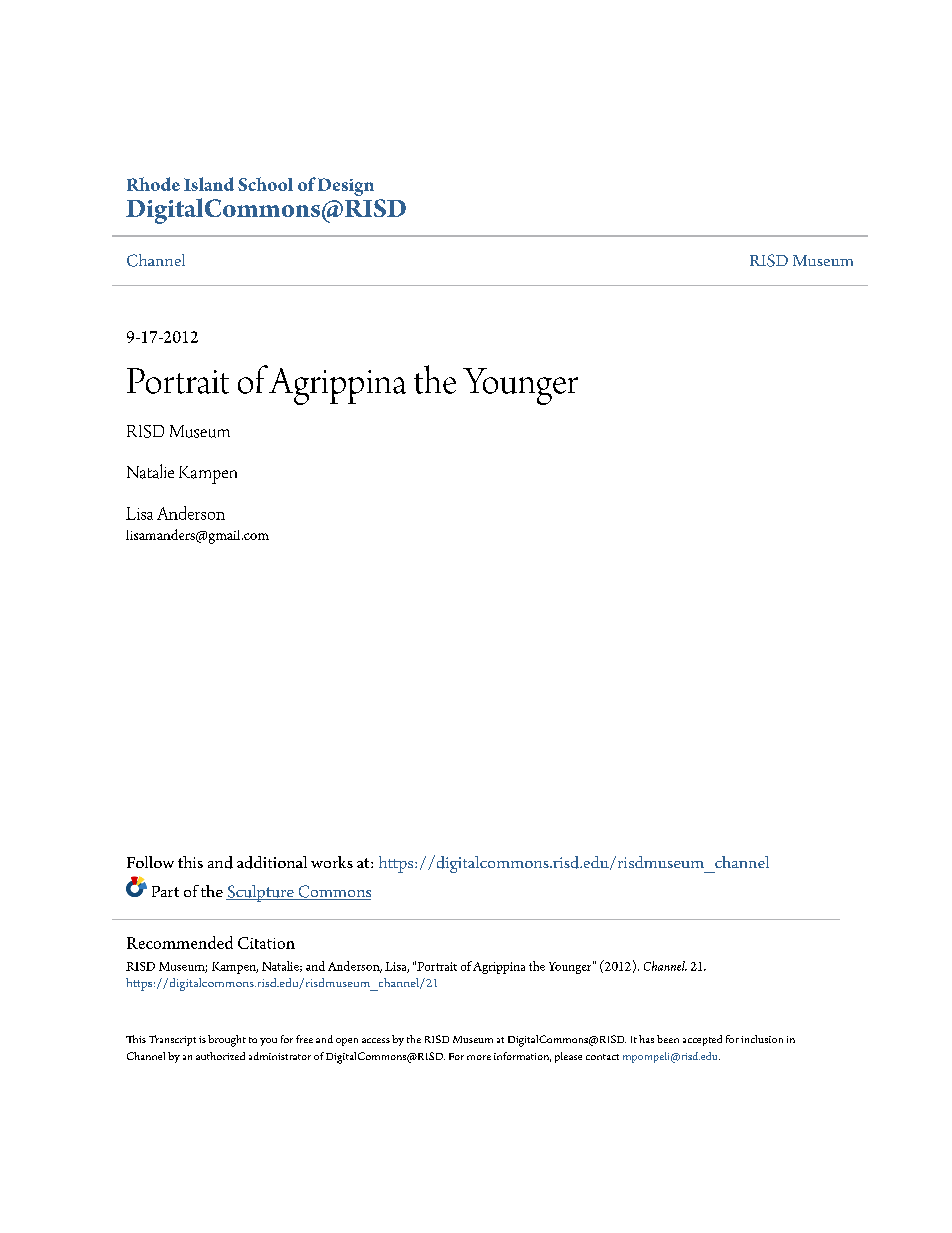  I want to click on accepted, so click(702, 1040).
